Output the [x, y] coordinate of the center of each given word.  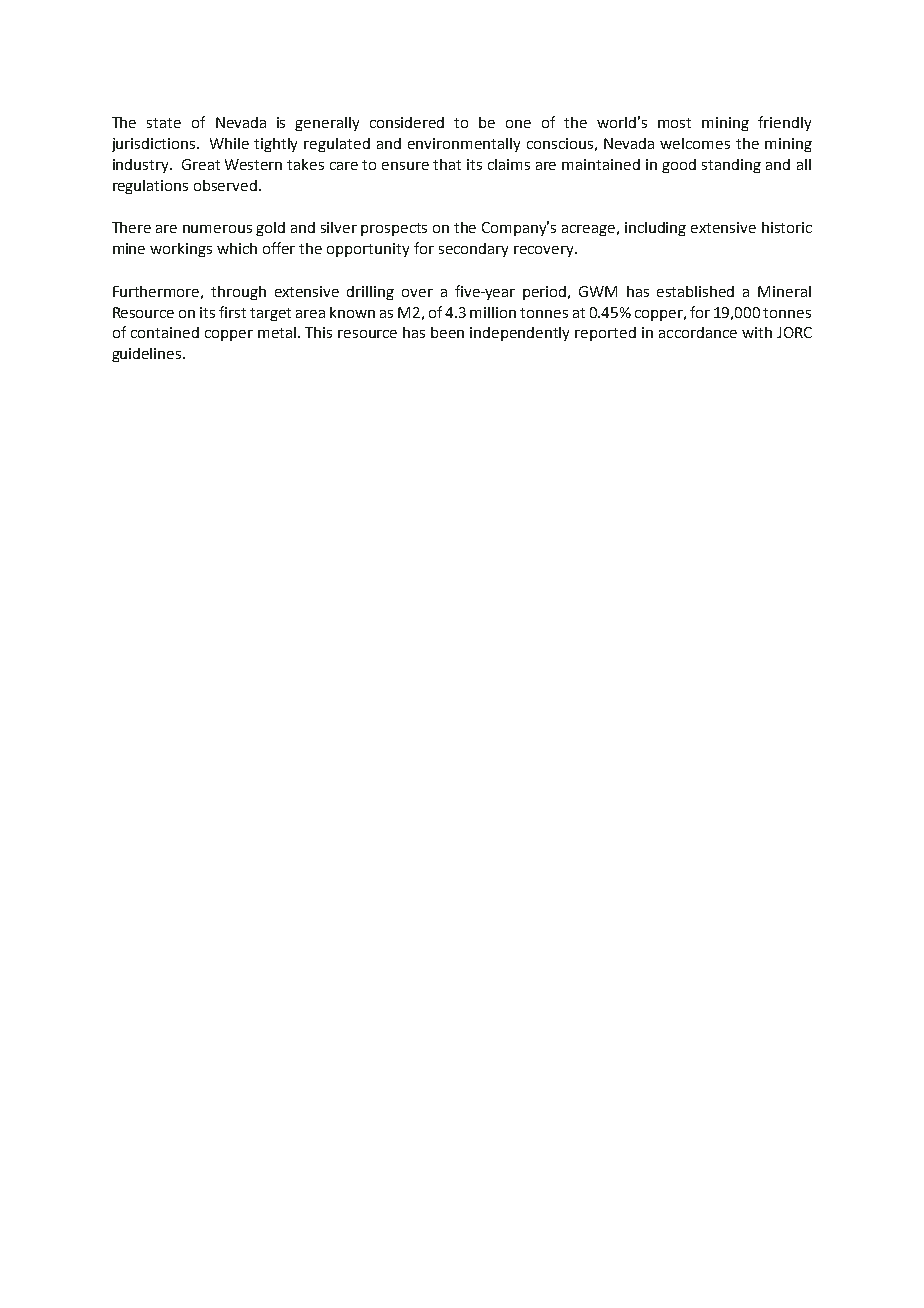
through [238, 293]
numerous [217, 229]
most [674, 123]
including [655, 229]
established [695, 291]
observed [225, 185]
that [447, 164]
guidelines [148, 355]
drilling [370, 293]
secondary [473, 250]
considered [407, 122]
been [447, 332]
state [164, 123]
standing [731, 166]
